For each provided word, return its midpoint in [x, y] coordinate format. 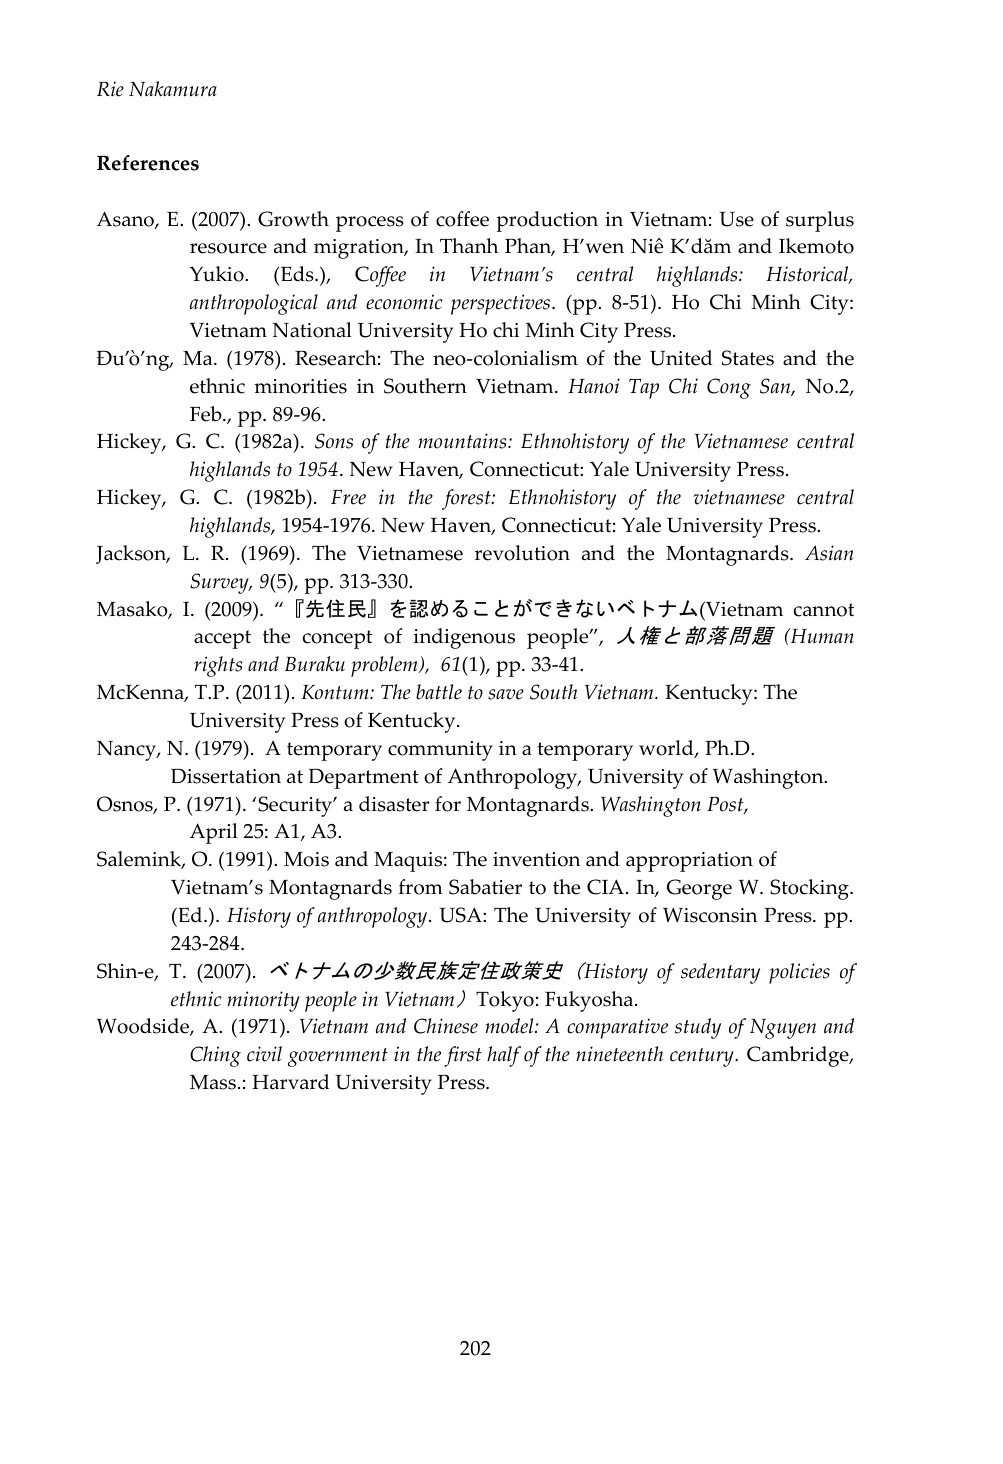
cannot [824, 610]
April [214, 833]
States [748, 358]
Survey [220, 583]
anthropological [254, 304]
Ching [215, 1056]
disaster [394, 804]
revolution [522, 553]
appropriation [689, 862]
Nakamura [173, 89]
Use [736, 219]
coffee [462, 219]
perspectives [500, 304]
